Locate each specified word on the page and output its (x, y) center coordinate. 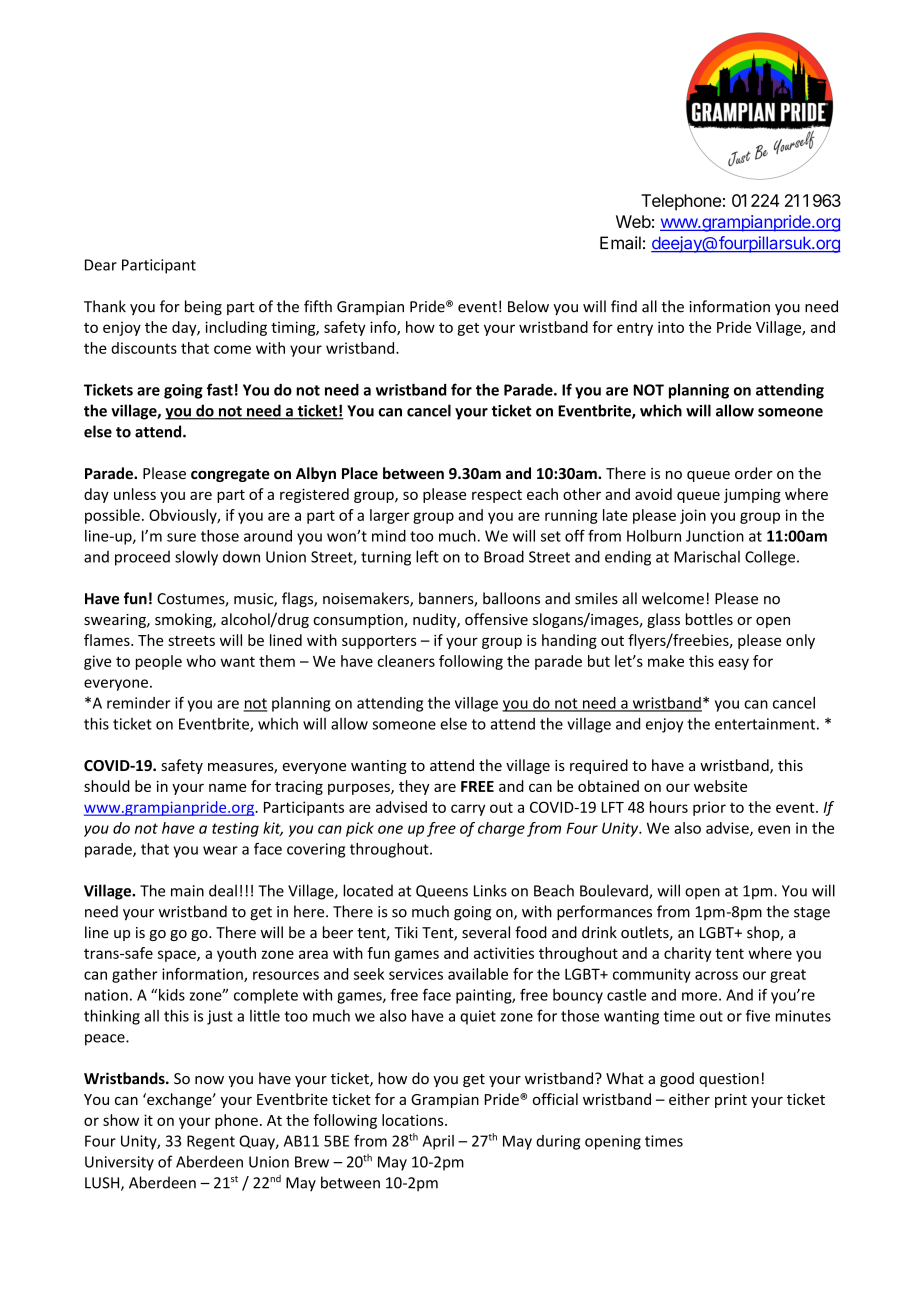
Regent (211, 1142)
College (770, 558)
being (203, 307)
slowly (196, 558)
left (427, 556)
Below (528, 306)
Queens (442, 891)
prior (709, 808)
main (187, 891)
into (671, 327)
